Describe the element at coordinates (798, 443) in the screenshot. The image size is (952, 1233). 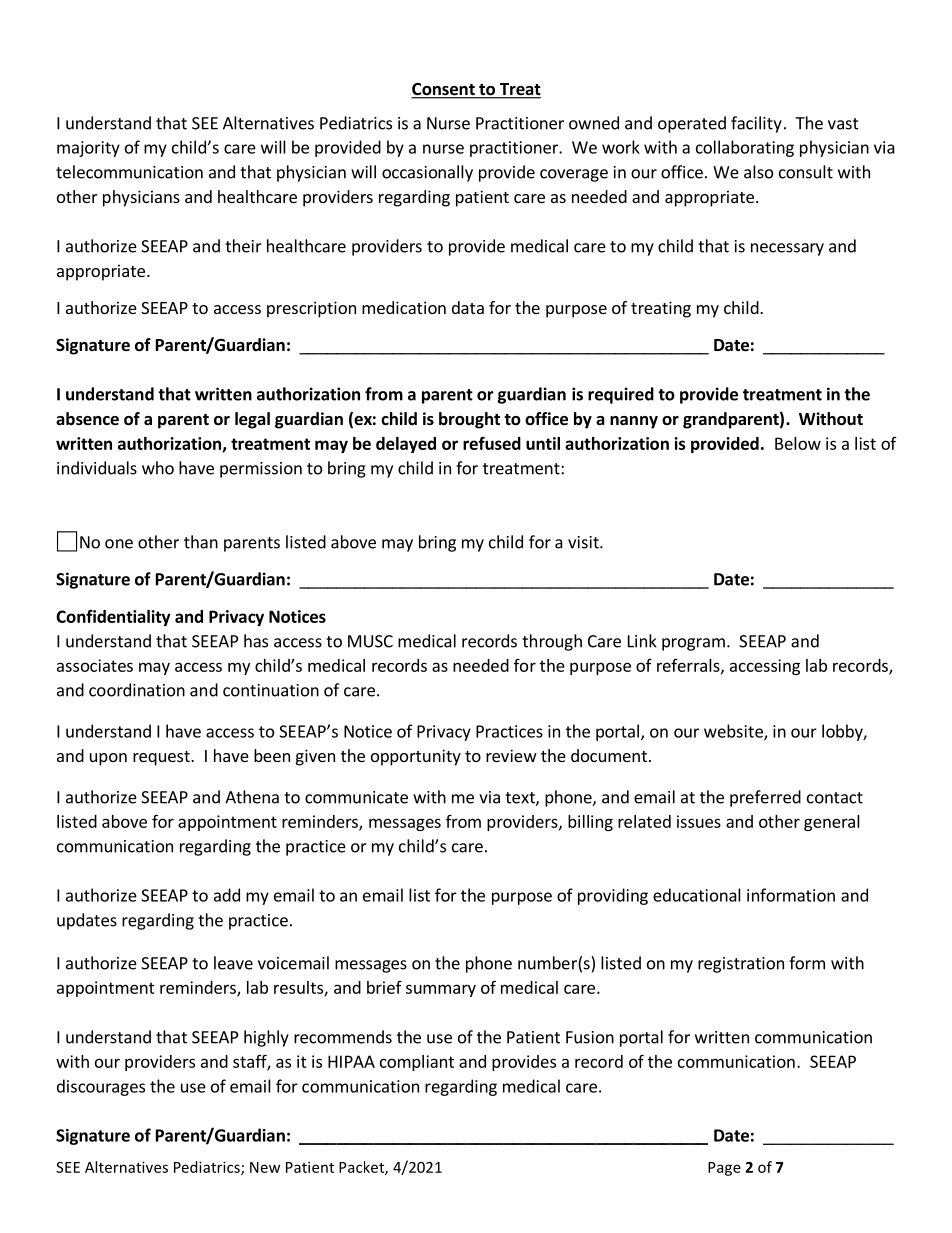
I see `Below` at that location.
